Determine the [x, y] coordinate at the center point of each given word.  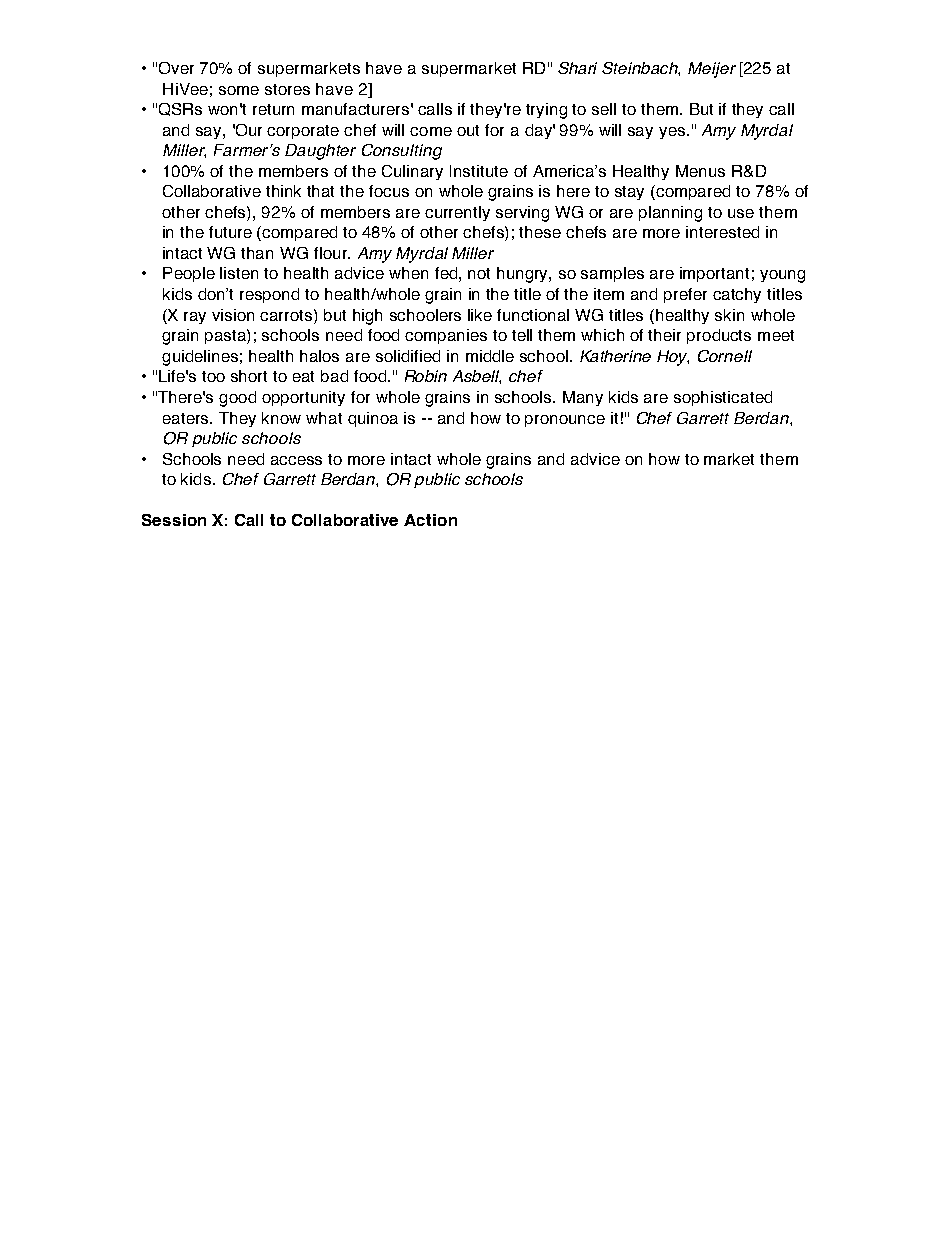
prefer [685, 295]
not [479, 273]
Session [174, 520]
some [239, 90]
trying [546, 111]
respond [269, 295]
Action [430, 520]
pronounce [565, 421]
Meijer [712, 70]
